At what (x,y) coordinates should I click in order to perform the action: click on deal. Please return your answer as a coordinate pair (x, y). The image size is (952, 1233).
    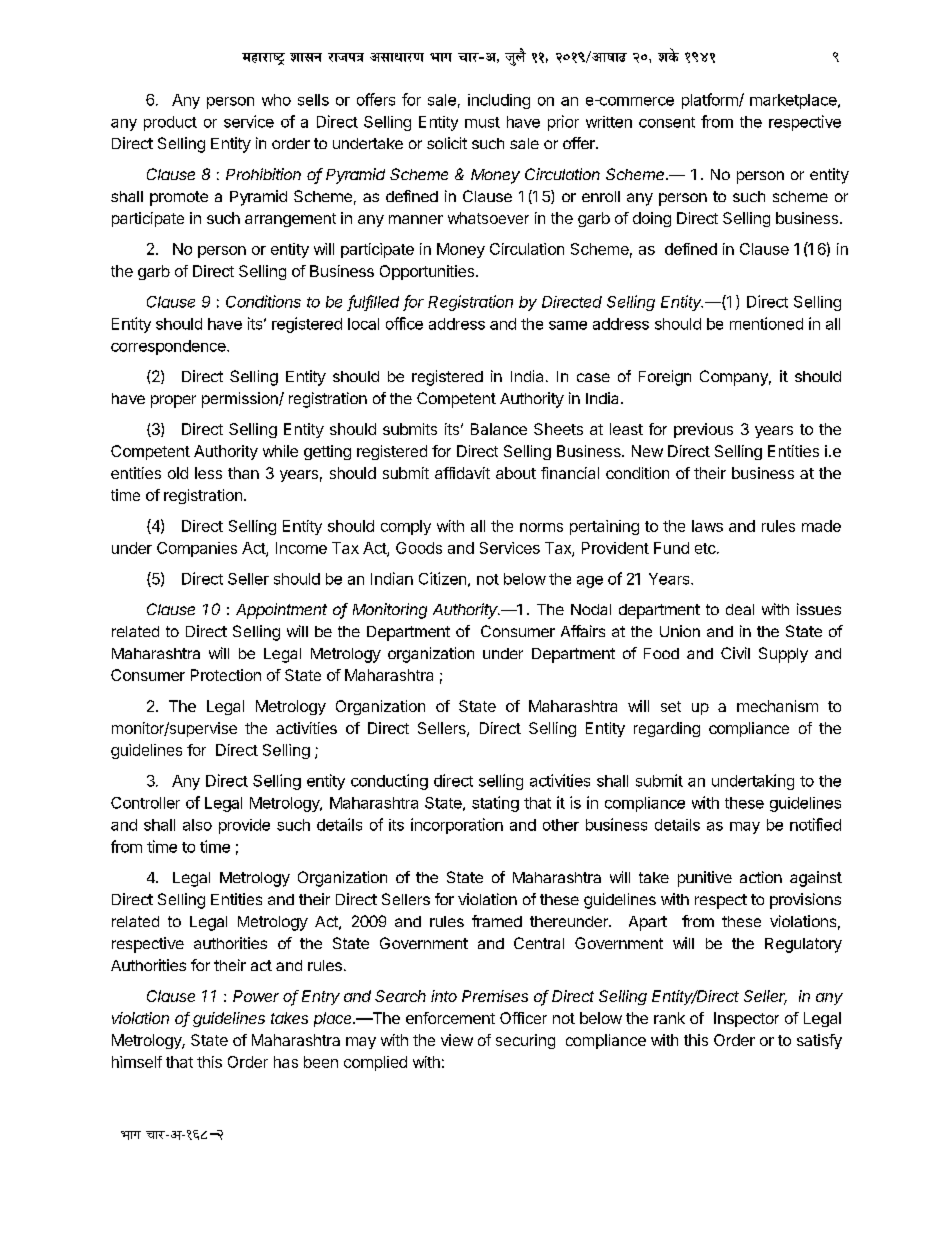
    Looking at the image, I should click on (740, 609).
